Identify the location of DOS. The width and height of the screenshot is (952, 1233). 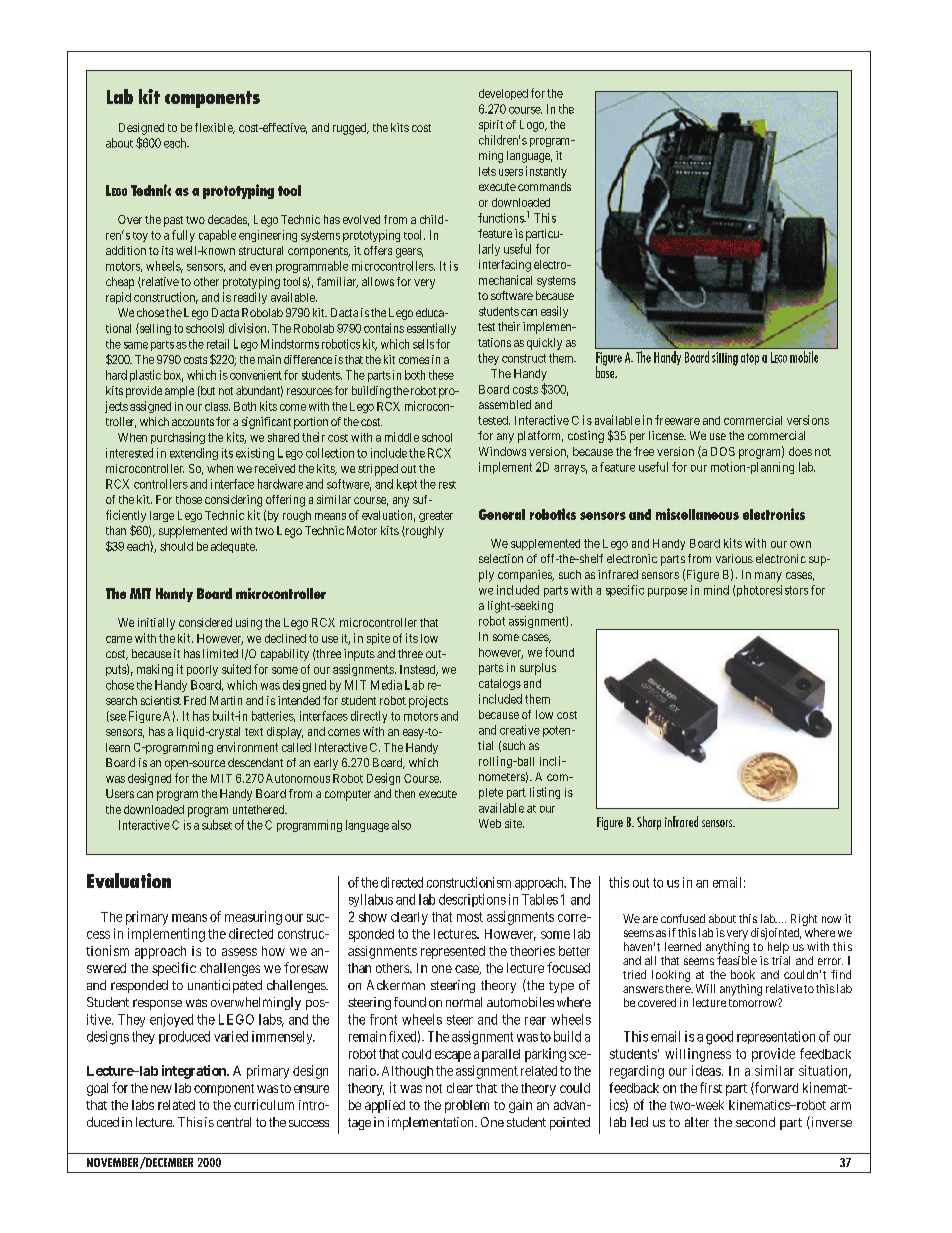
(723, 451).
